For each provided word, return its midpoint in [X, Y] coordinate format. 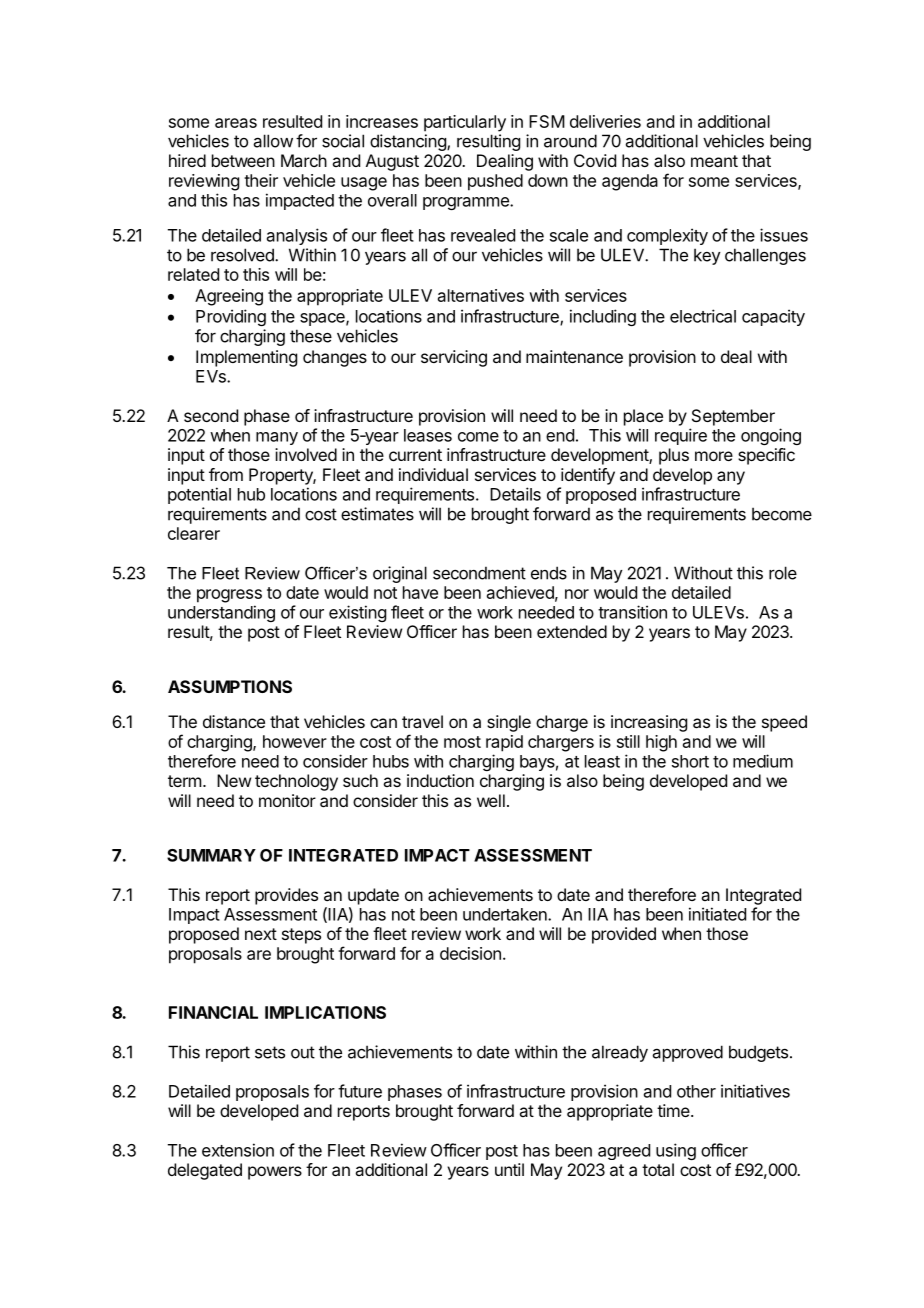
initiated [717, 914]
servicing [454, 358]
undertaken [506, 914]
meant [714, 161]
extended [572, 631]
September [733, 417]
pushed [495, 182]
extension [238, 1150]
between [243, 160]
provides [286, 896]
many [277, 438]
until [509, 1169]
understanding [221, 613]
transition [632, 612]
